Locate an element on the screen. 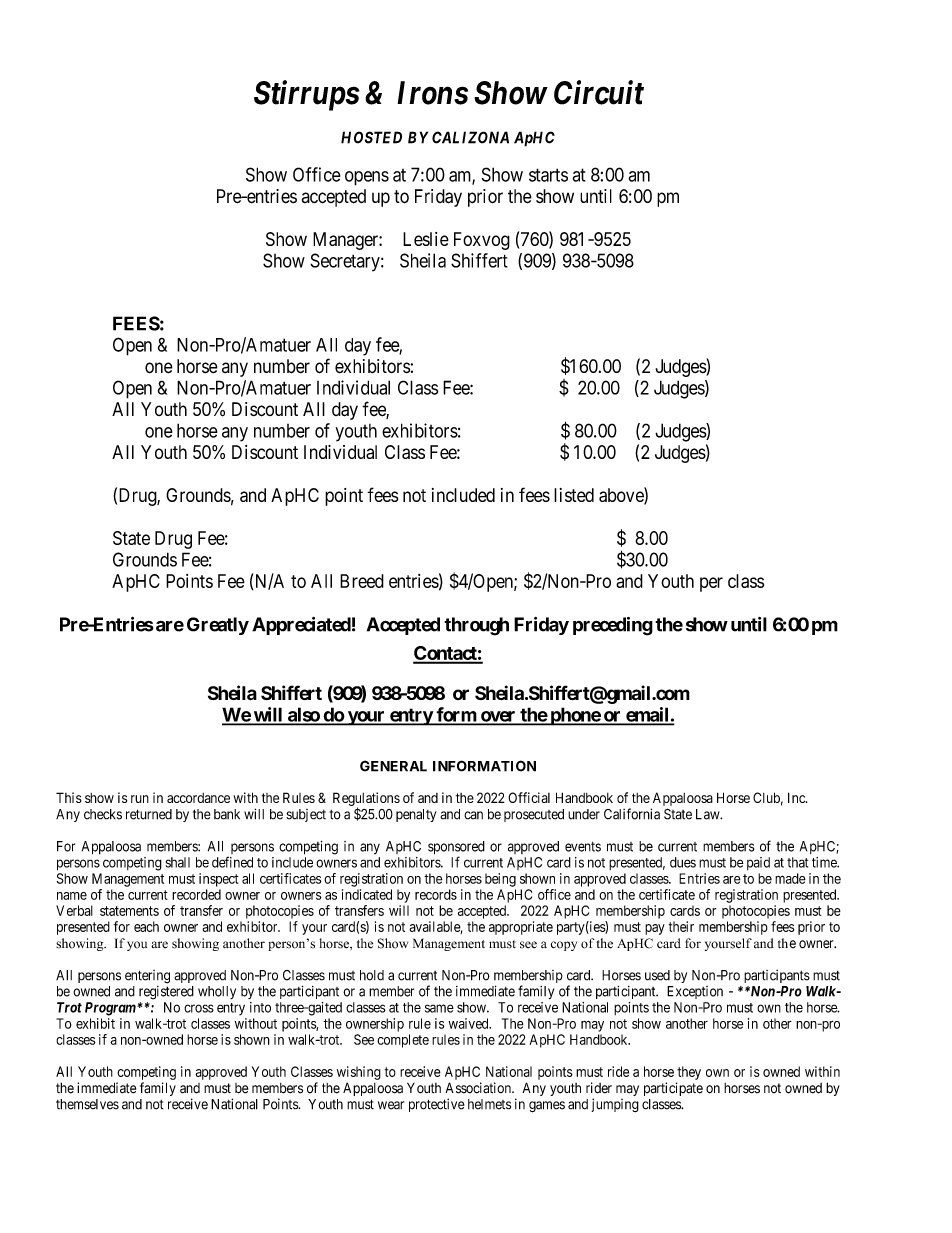  email is located at coordinates (647, 715).
